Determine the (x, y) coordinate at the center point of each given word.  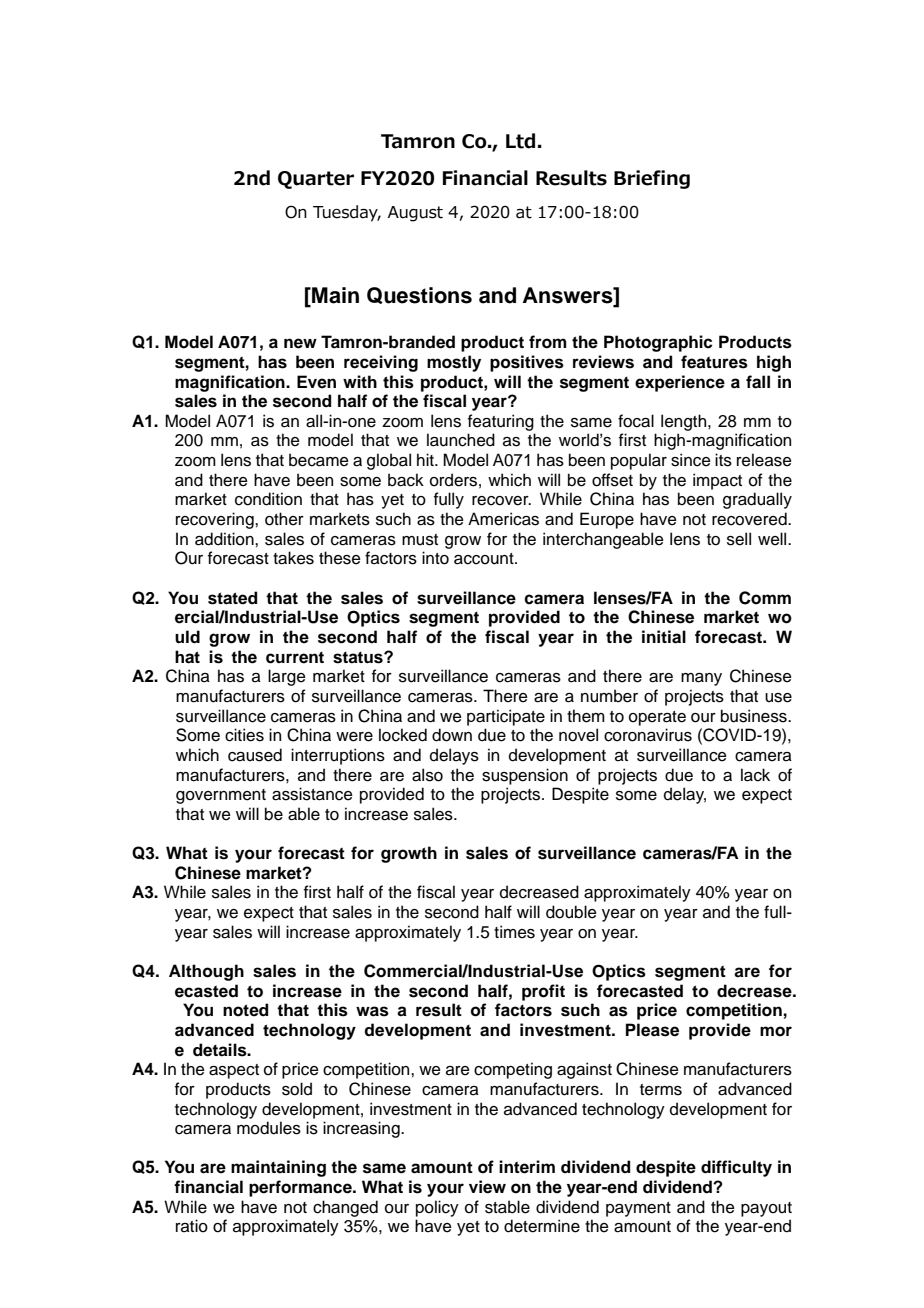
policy (437, 1208)
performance (301, 1188)
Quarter (316, 180)
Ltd (520, 141)
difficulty (736, 1168)
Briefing (652, 179)
